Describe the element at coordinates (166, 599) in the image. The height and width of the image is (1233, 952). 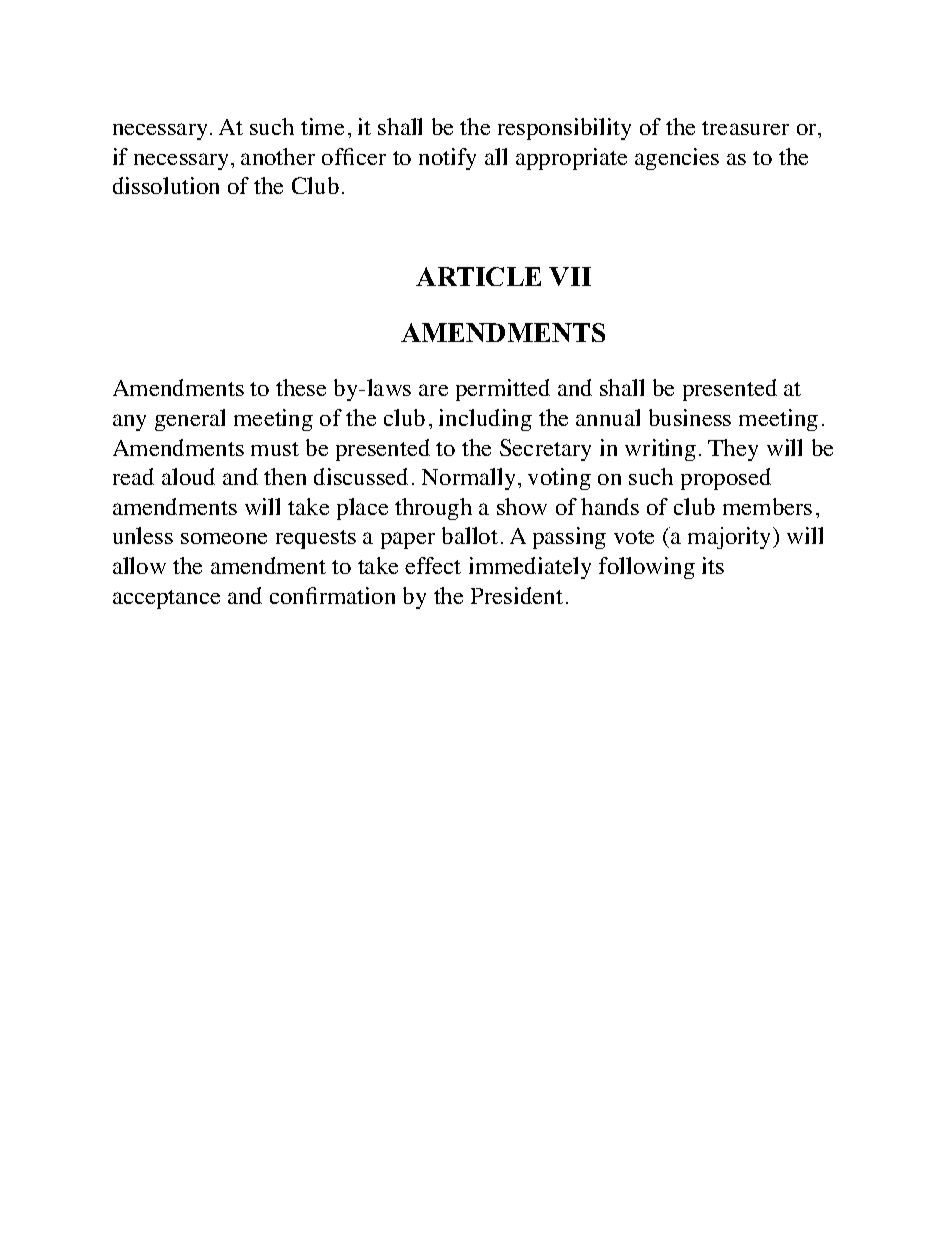
I see `acceptance` at that location.
